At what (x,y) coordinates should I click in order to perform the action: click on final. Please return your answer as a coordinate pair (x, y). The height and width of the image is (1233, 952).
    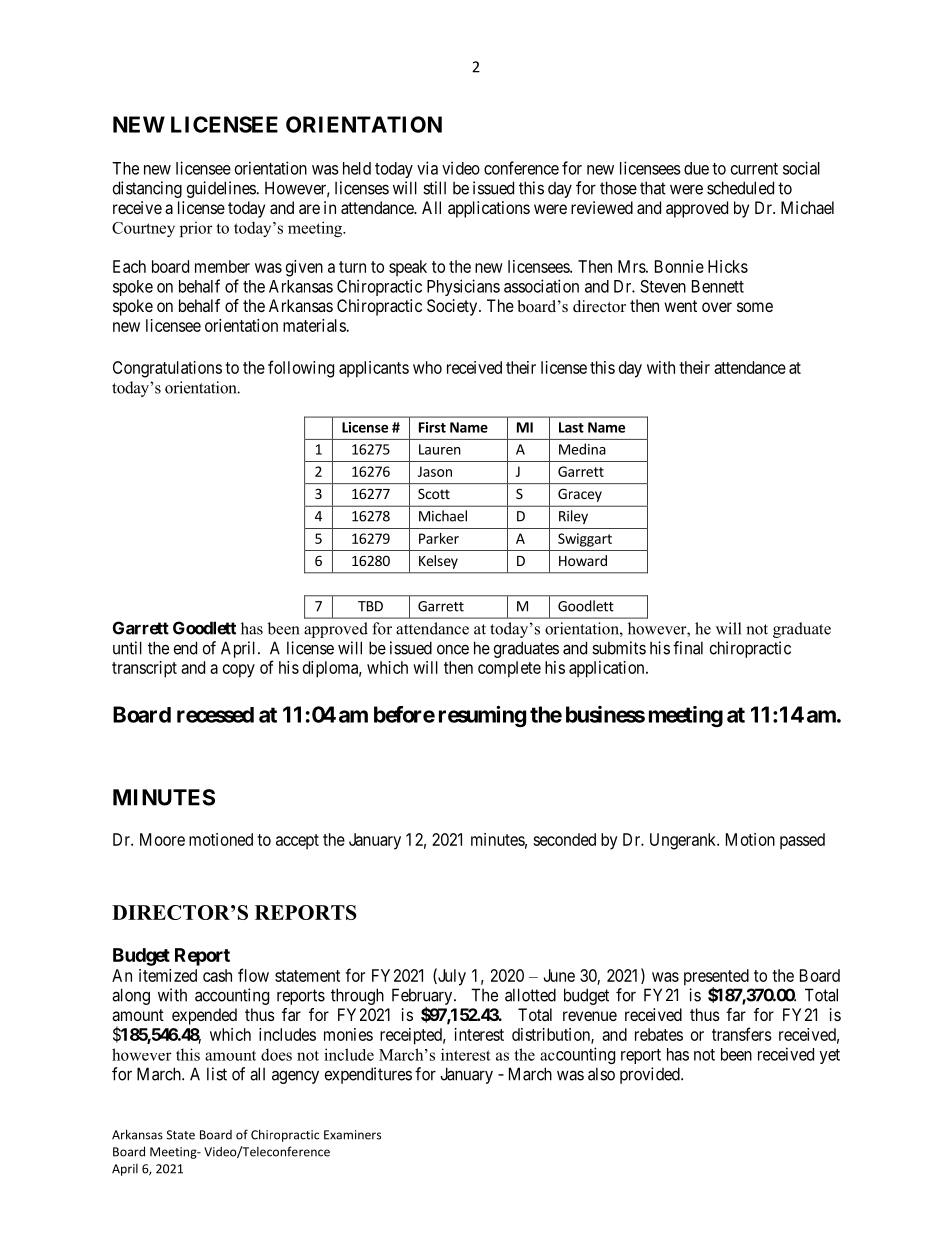
    Looking at the image, I should click on (688, 648).
